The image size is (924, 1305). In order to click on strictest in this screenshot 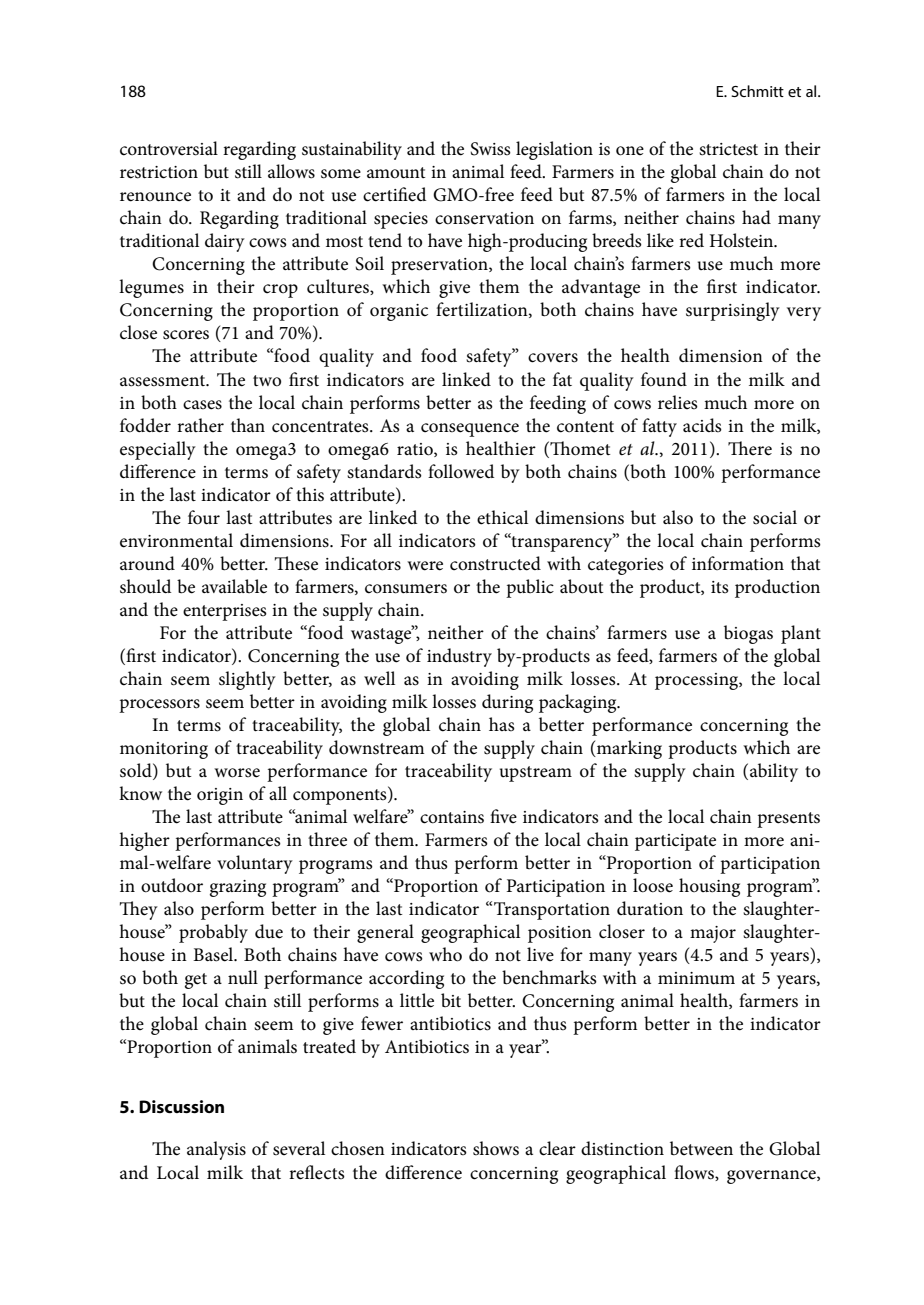, I will do `click(728, 149)`.
